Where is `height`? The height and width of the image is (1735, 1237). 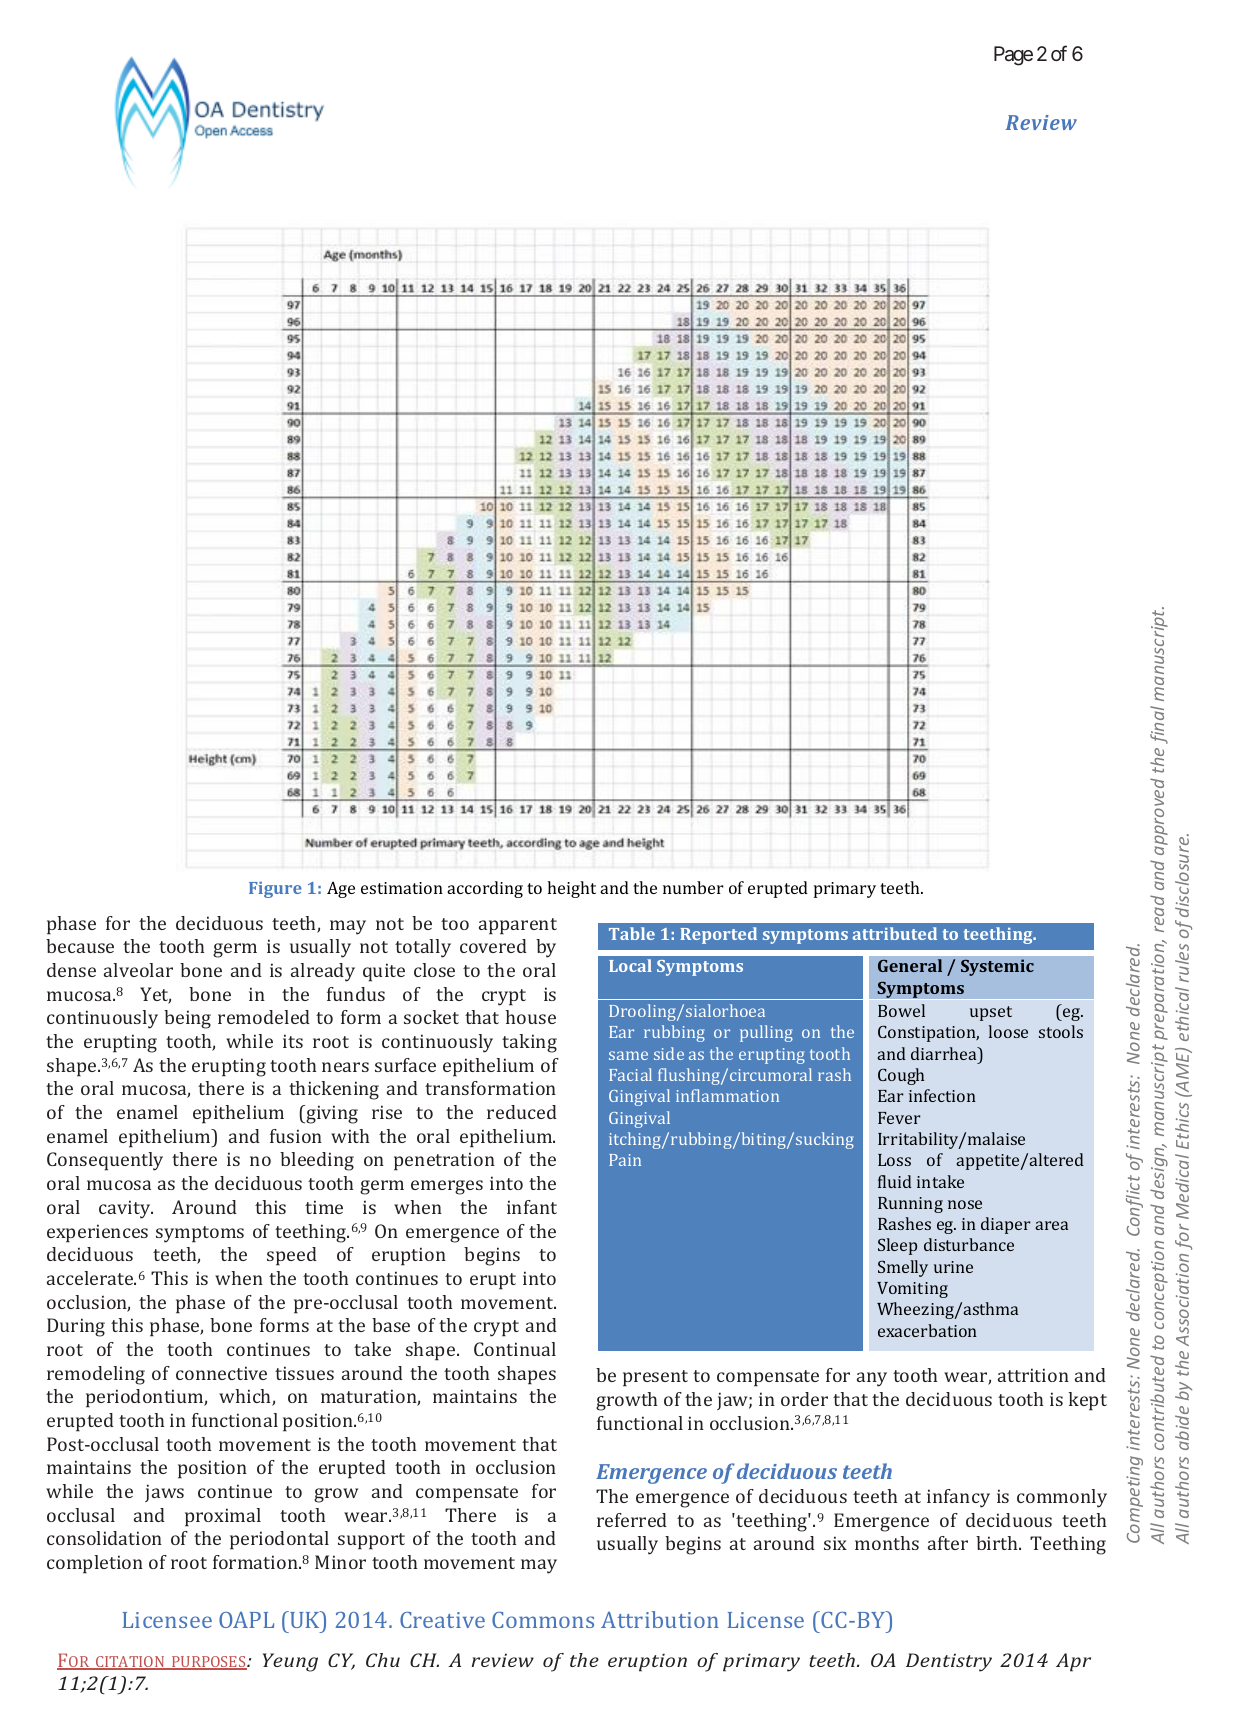 height is located at coordinates (571, 889).
